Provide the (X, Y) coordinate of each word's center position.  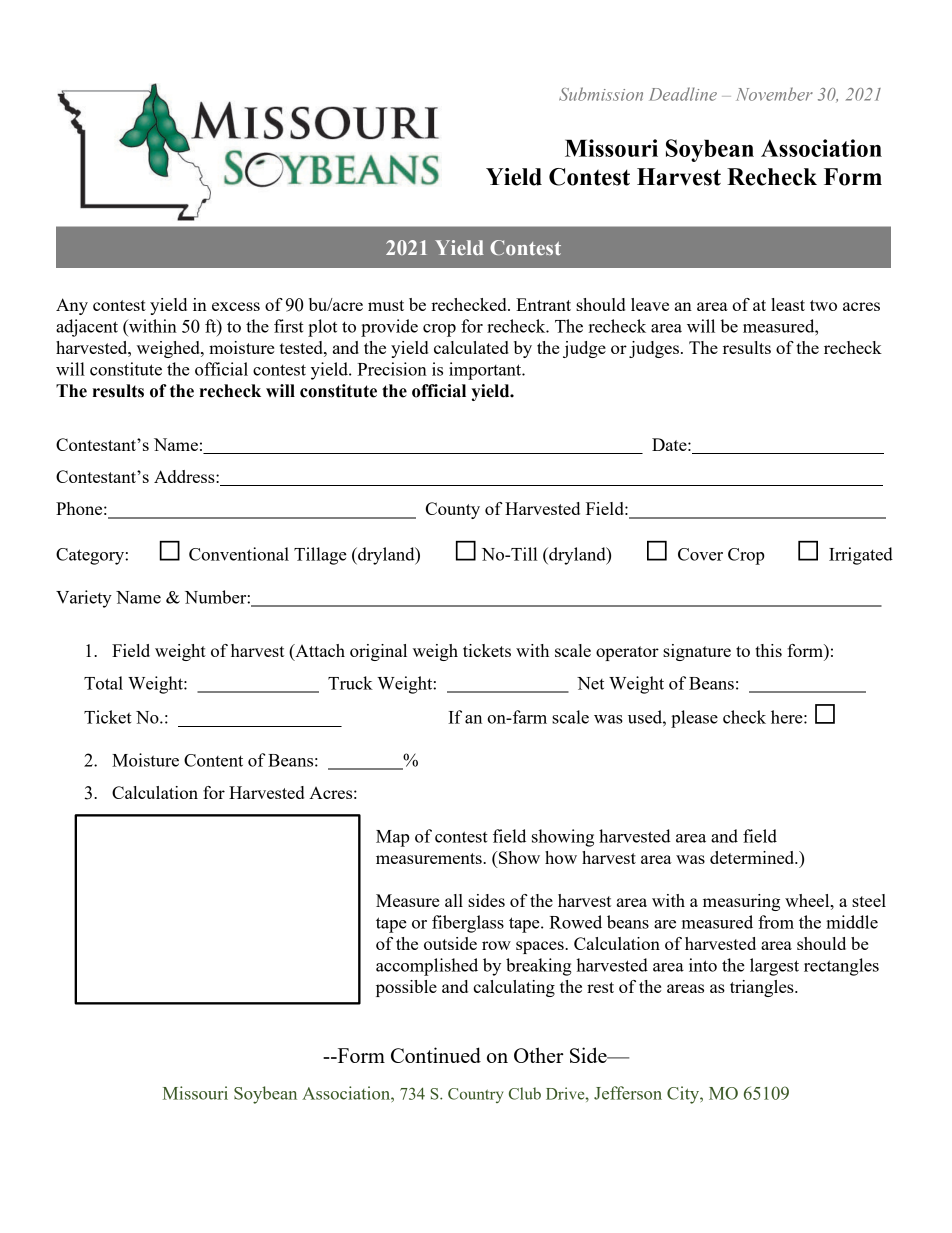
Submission (601, 94)
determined (753, 857)
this (768, 650)
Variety (84, 599)
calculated (471, 347)
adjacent (87, 328)
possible (406, 988)
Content (213, 760)
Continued (436, 1055)
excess (236, 306)
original (378, 652)
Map (393, 838)
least (788, 304)
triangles (763, 988)
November (774, 94)
